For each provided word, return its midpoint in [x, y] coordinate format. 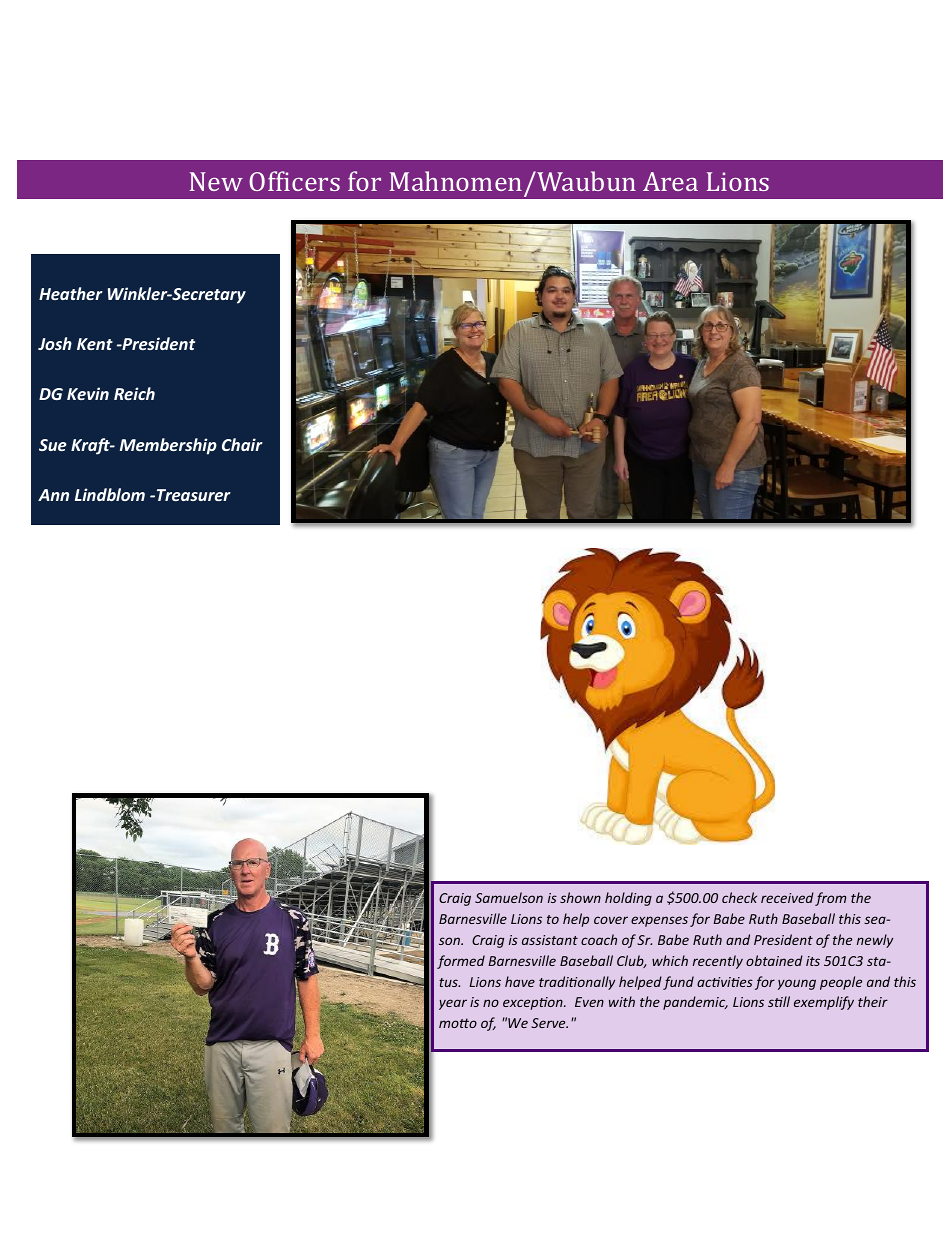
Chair [242, 444]
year [453, 1004]
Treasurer [194, 495]
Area [670, 181]
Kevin [88, 393]
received [787, 897]
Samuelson [509, 897]
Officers [294, 181]
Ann [53, 495]
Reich [134, 393]
